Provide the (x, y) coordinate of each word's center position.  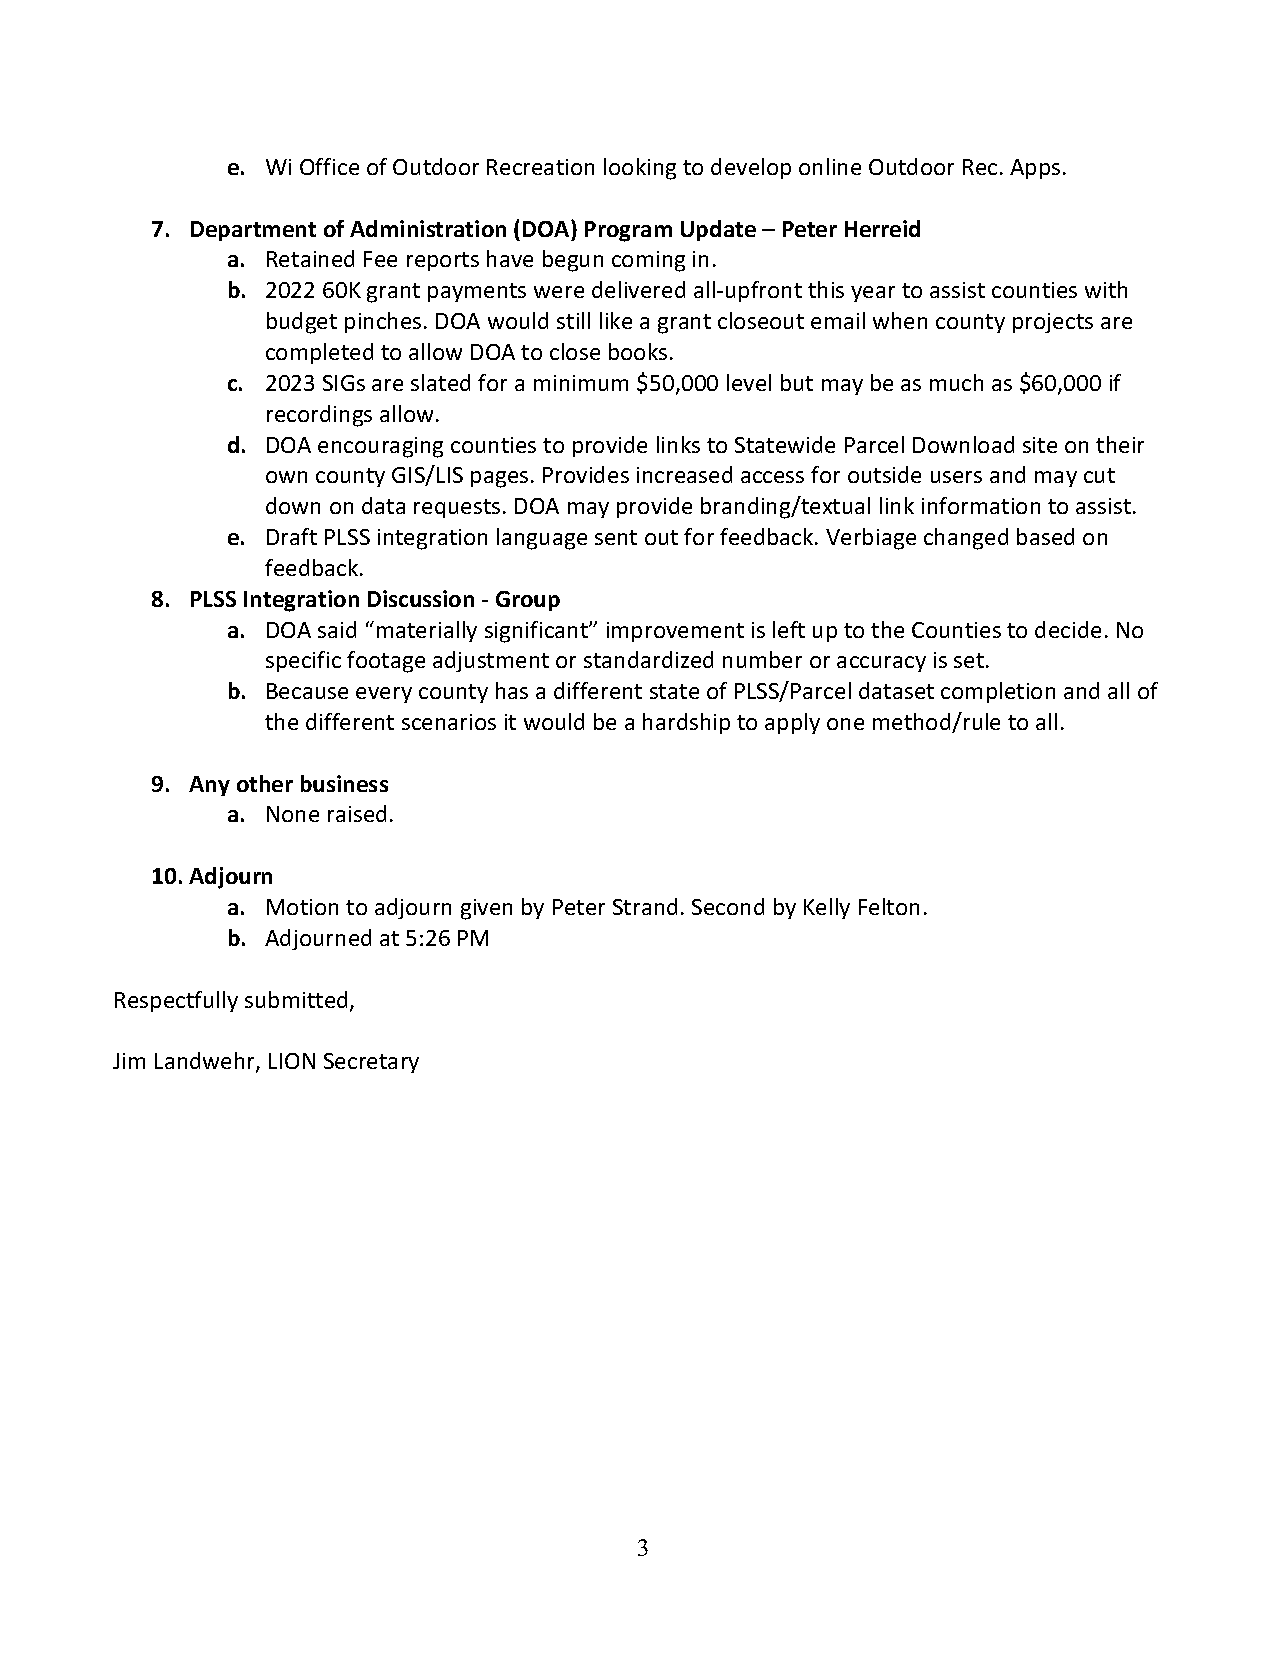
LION (292, 1061)
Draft (292, 536)
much (956, 382)
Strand (645, 906)
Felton (889, 906)
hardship (686, 723)
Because (307, 691)
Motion (302, 907)
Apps (1035, 169)
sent (616, 537)
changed (966, 539)
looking (640, 169)
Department (253, 231)
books (638, 351)
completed (319, 353)
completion (998, 692)
